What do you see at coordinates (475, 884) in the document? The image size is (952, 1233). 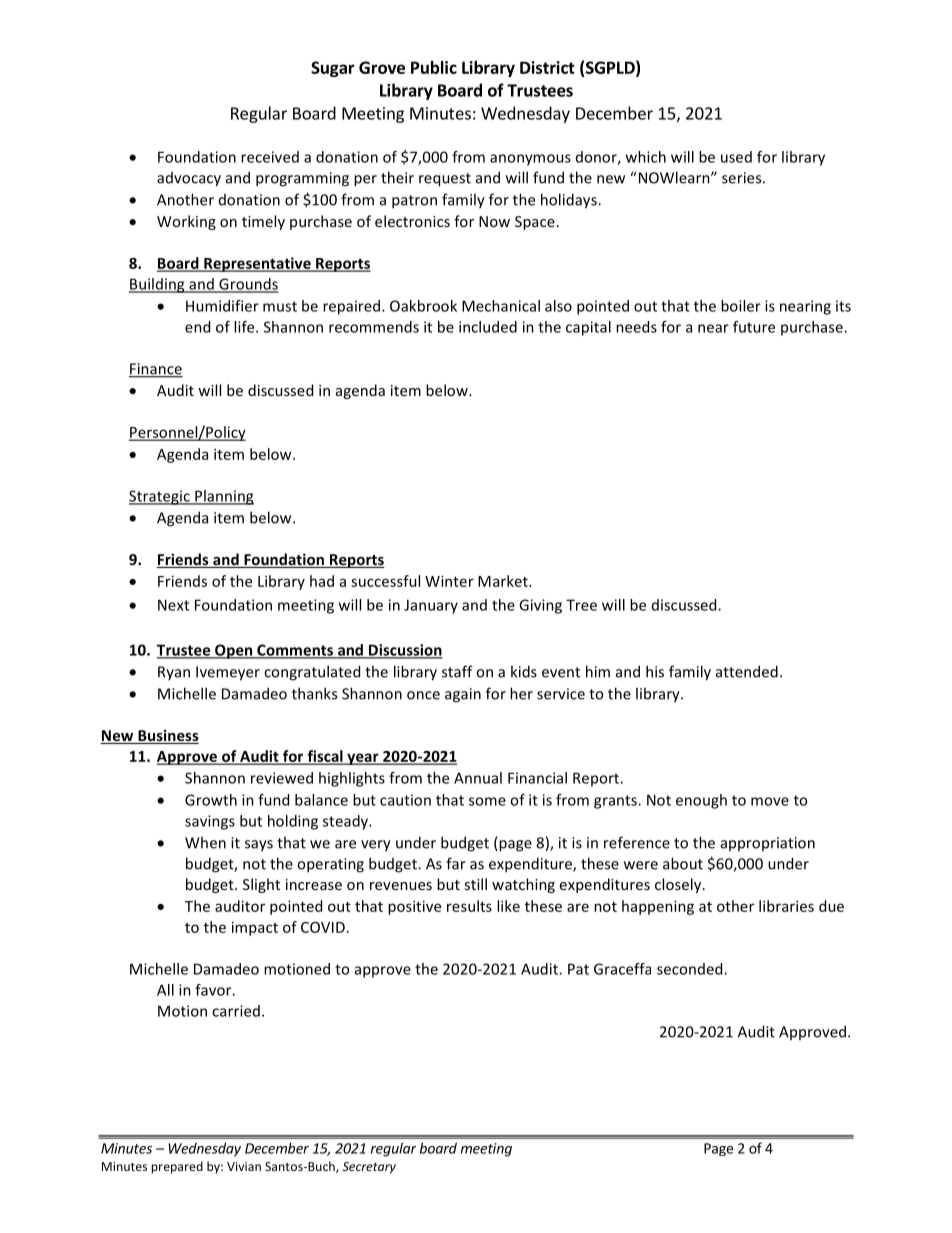 I see `still` at bounding box center [475, 884].
